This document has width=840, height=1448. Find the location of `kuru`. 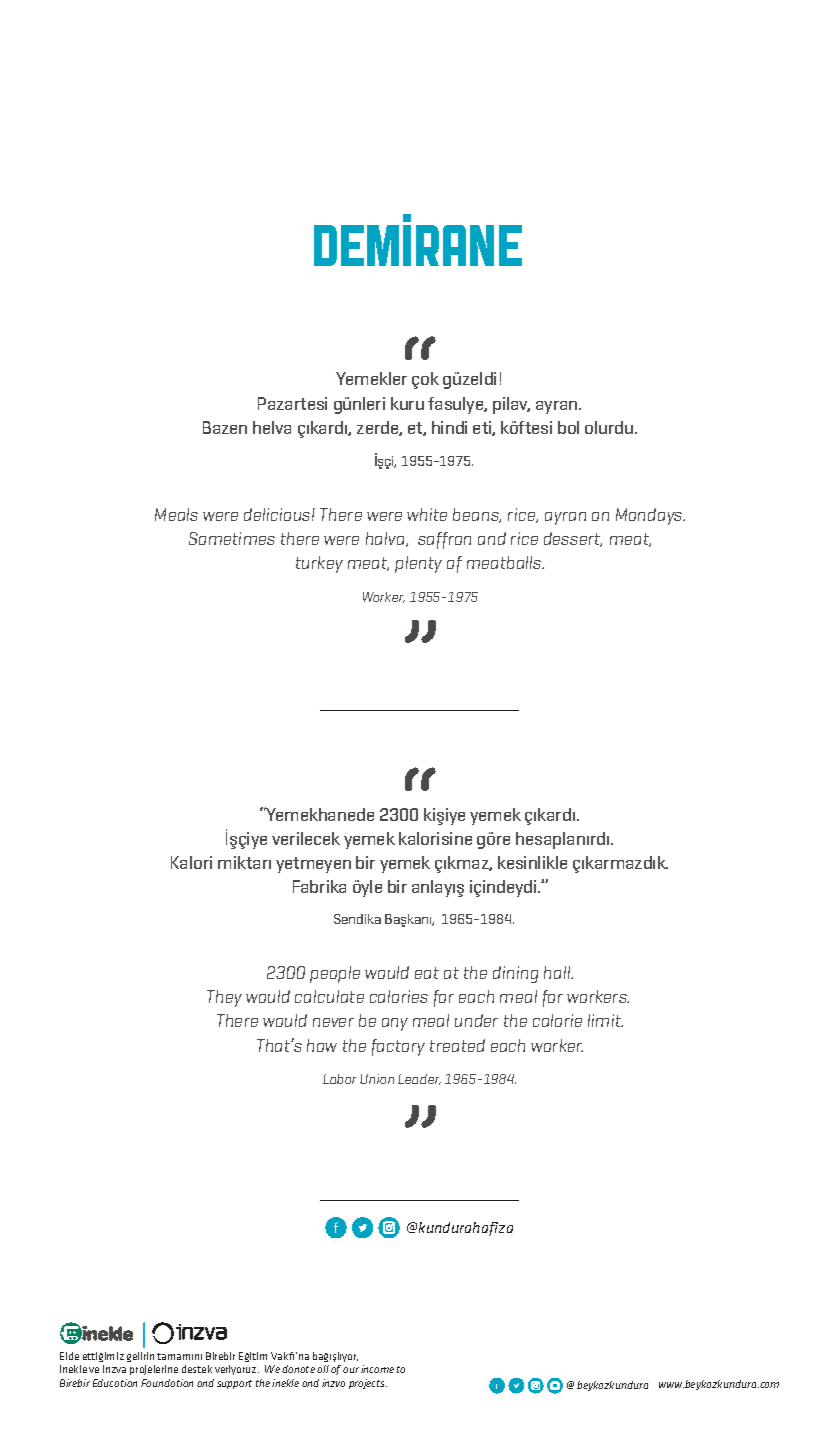

kuru is located at coordinates (407, 403).
